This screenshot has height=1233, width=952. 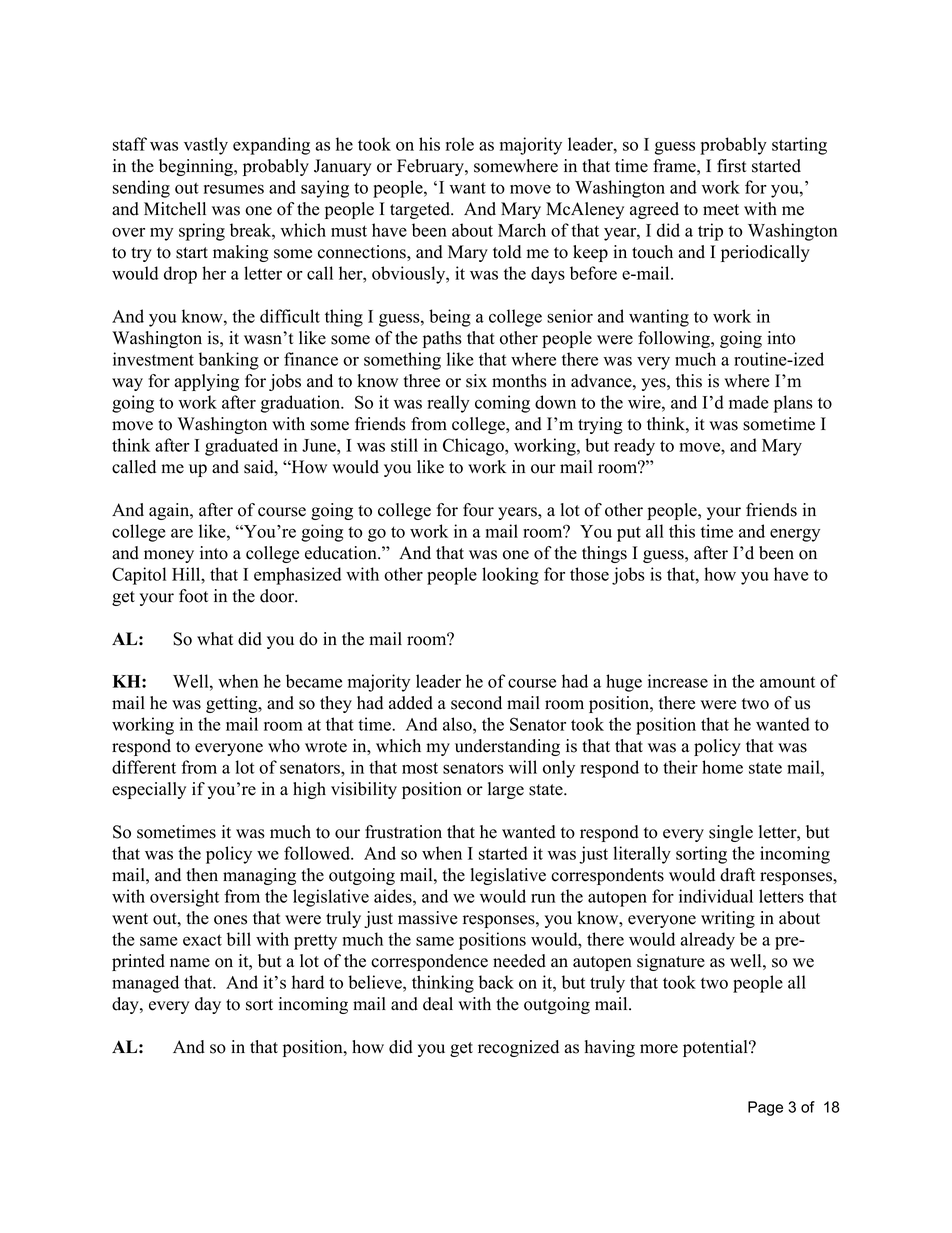 I want to click on getting, so click(x=233, y=704).
